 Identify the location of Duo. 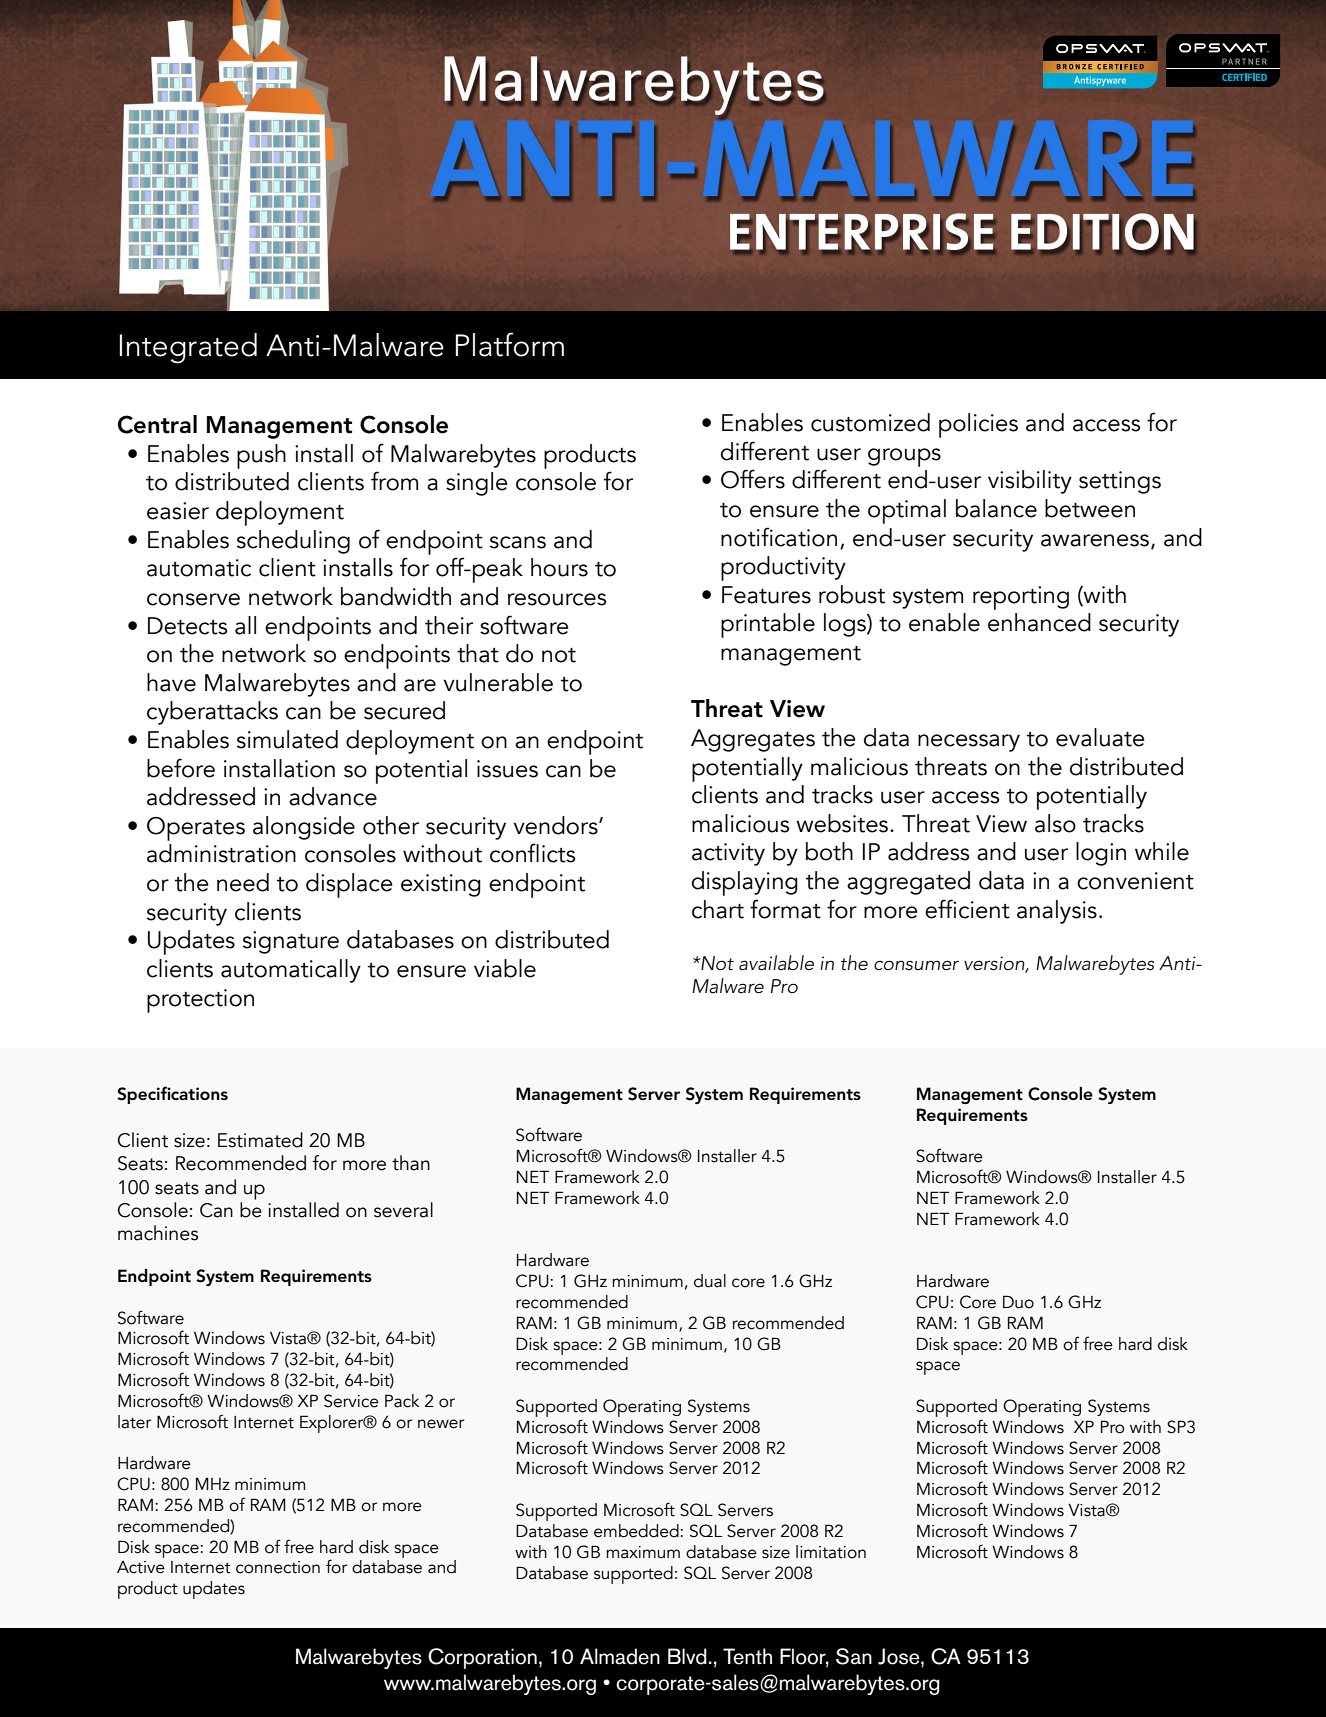
(1018, 1302).
